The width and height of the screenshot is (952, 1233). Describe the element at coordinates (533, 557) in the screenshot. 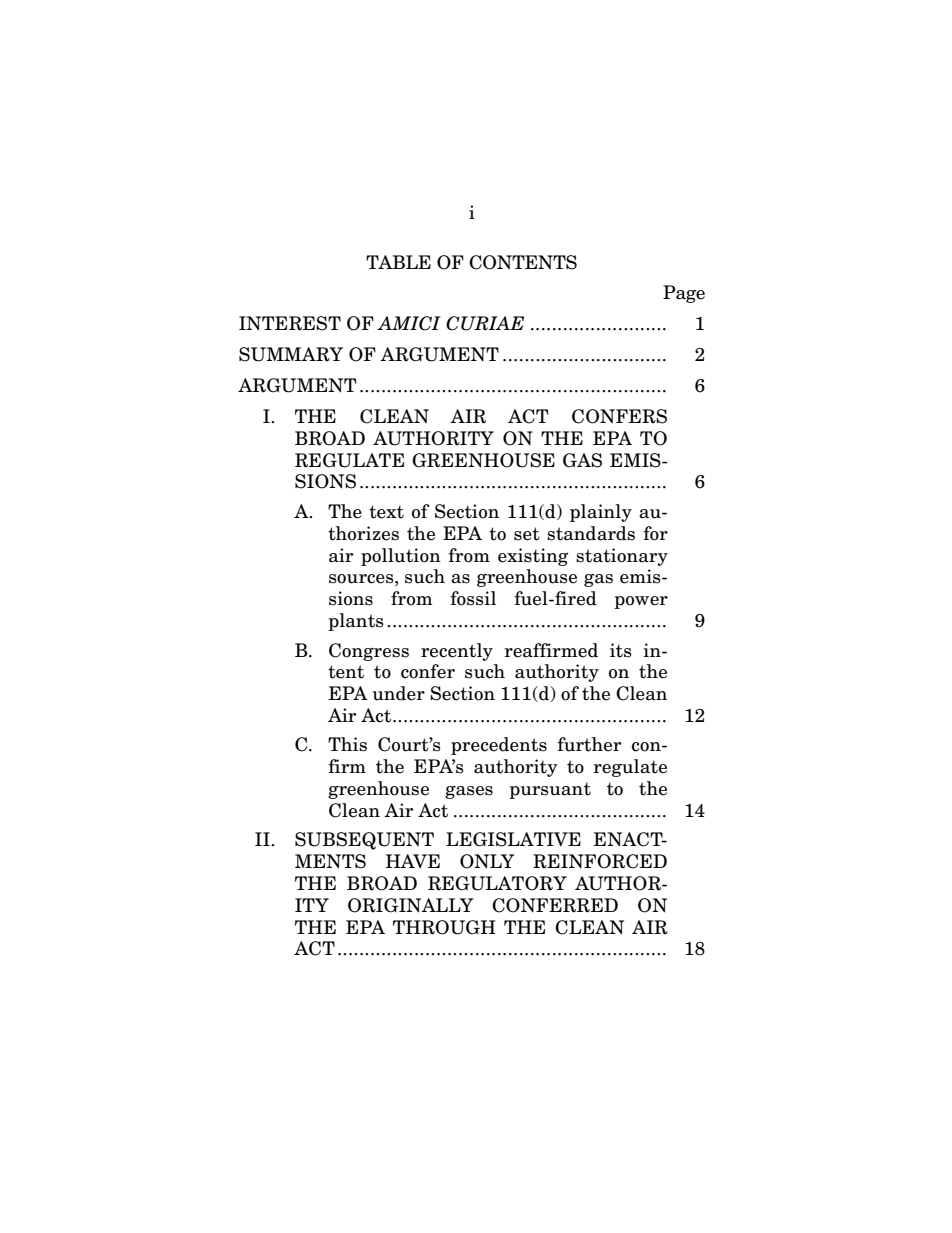

I see `existing` at that location.
